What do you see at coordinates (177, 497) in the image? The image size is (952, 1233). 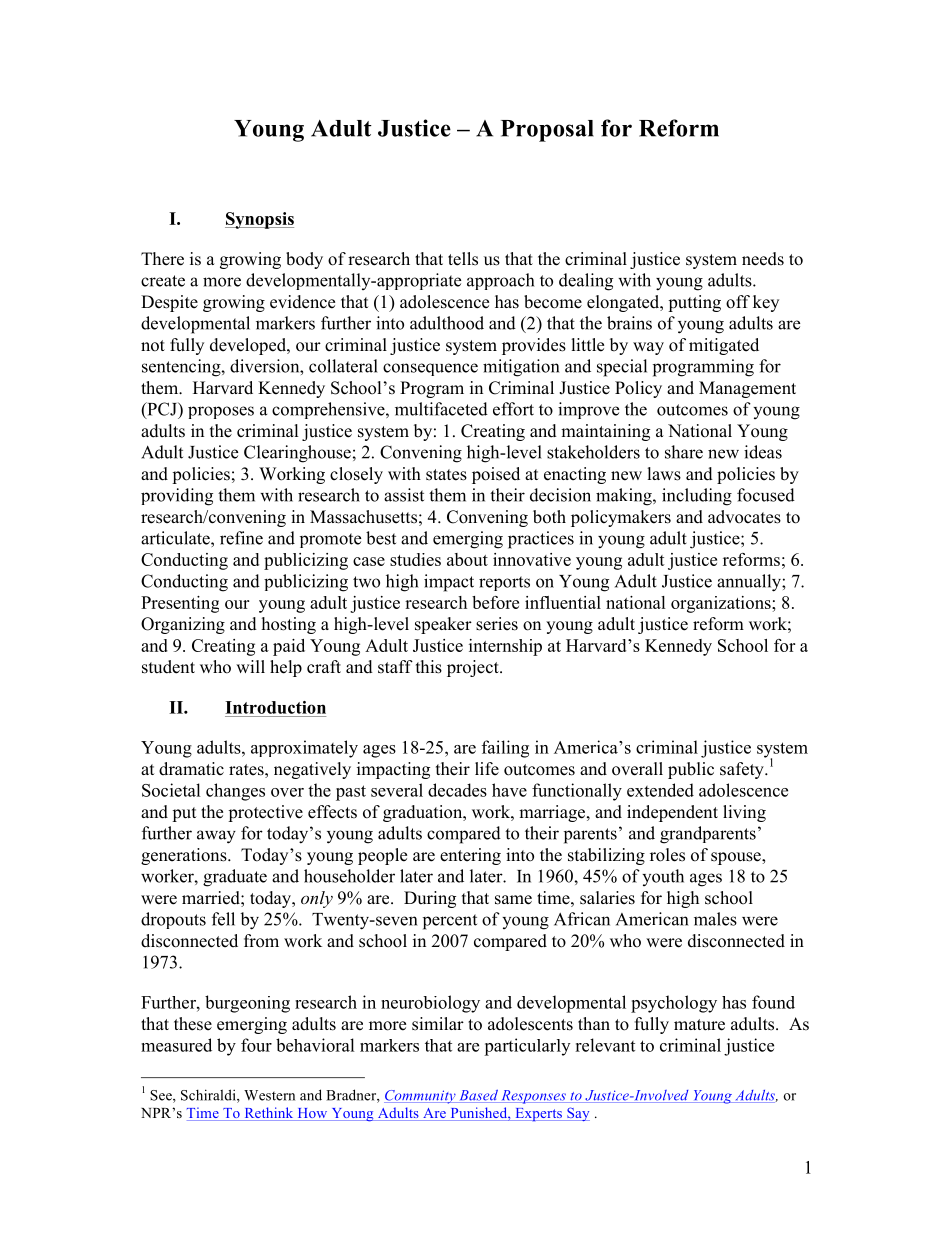 I see `providing` at bounding box center [177, 497].
